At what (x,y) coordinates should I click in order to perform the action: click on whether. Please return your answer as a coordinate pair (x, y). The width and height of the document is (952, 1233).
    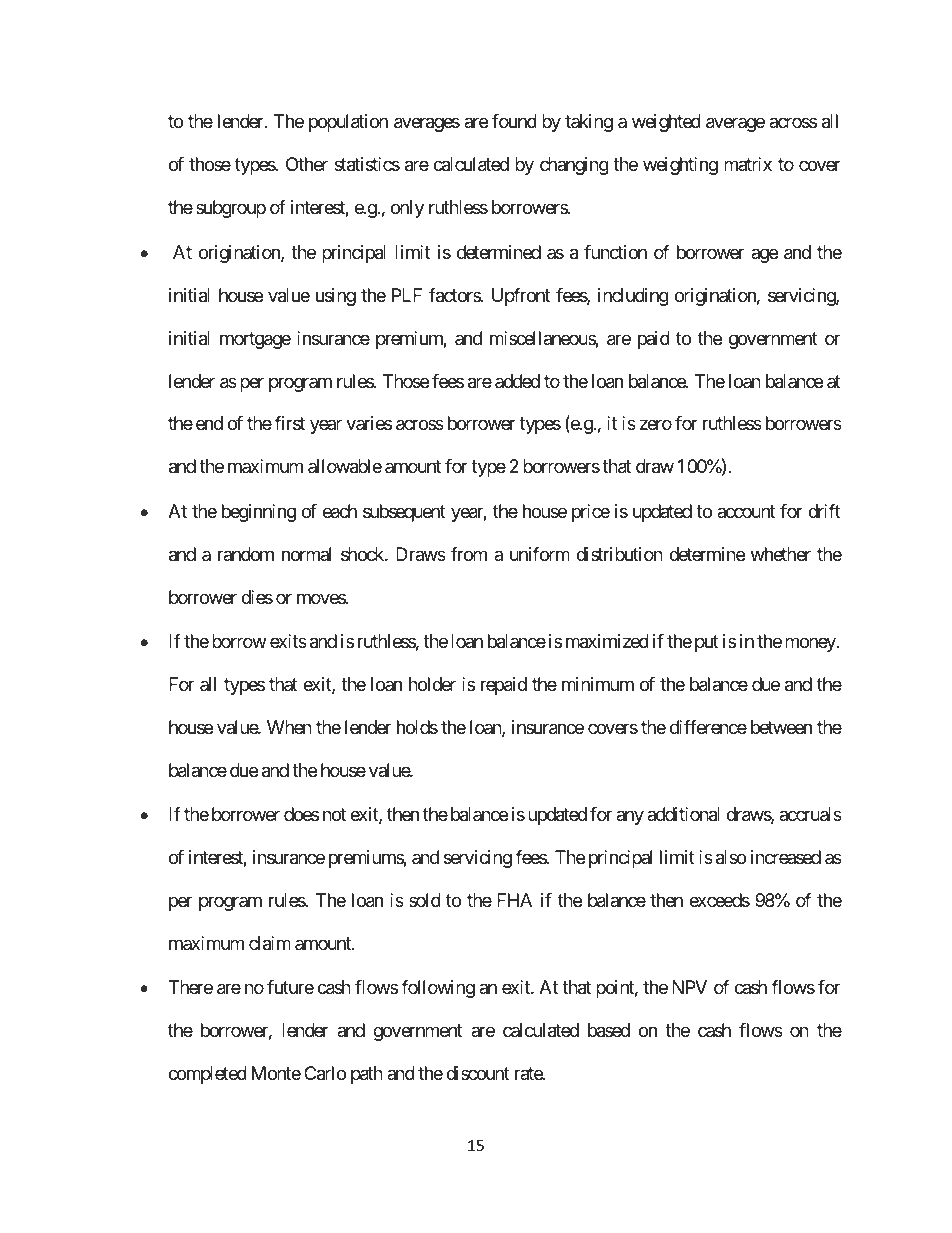
    Looking at the image, I should click on (781, 554).
